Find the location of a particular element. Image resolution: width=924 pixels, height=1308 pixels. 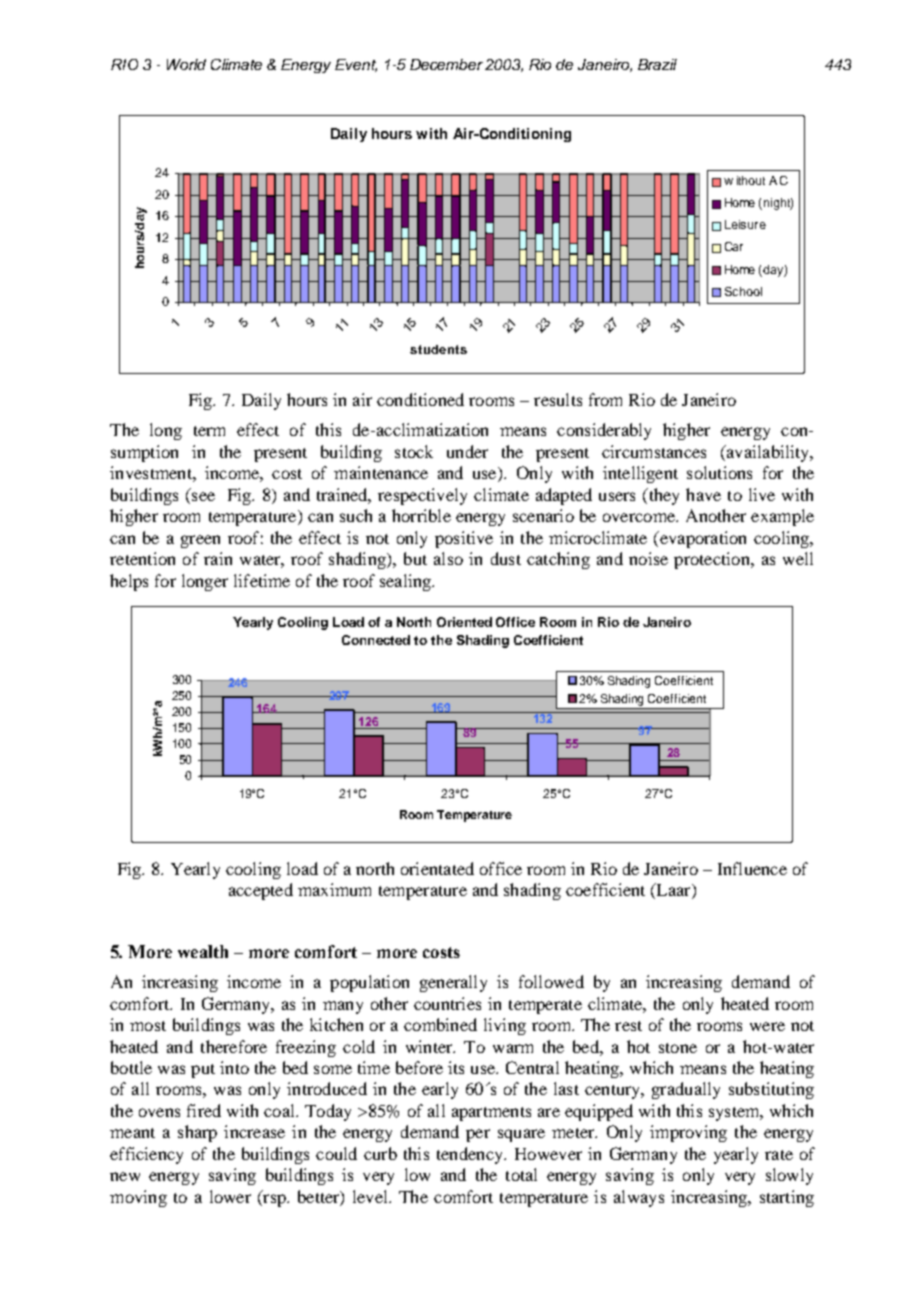

tendency is located at coordinates (471, 1155).
